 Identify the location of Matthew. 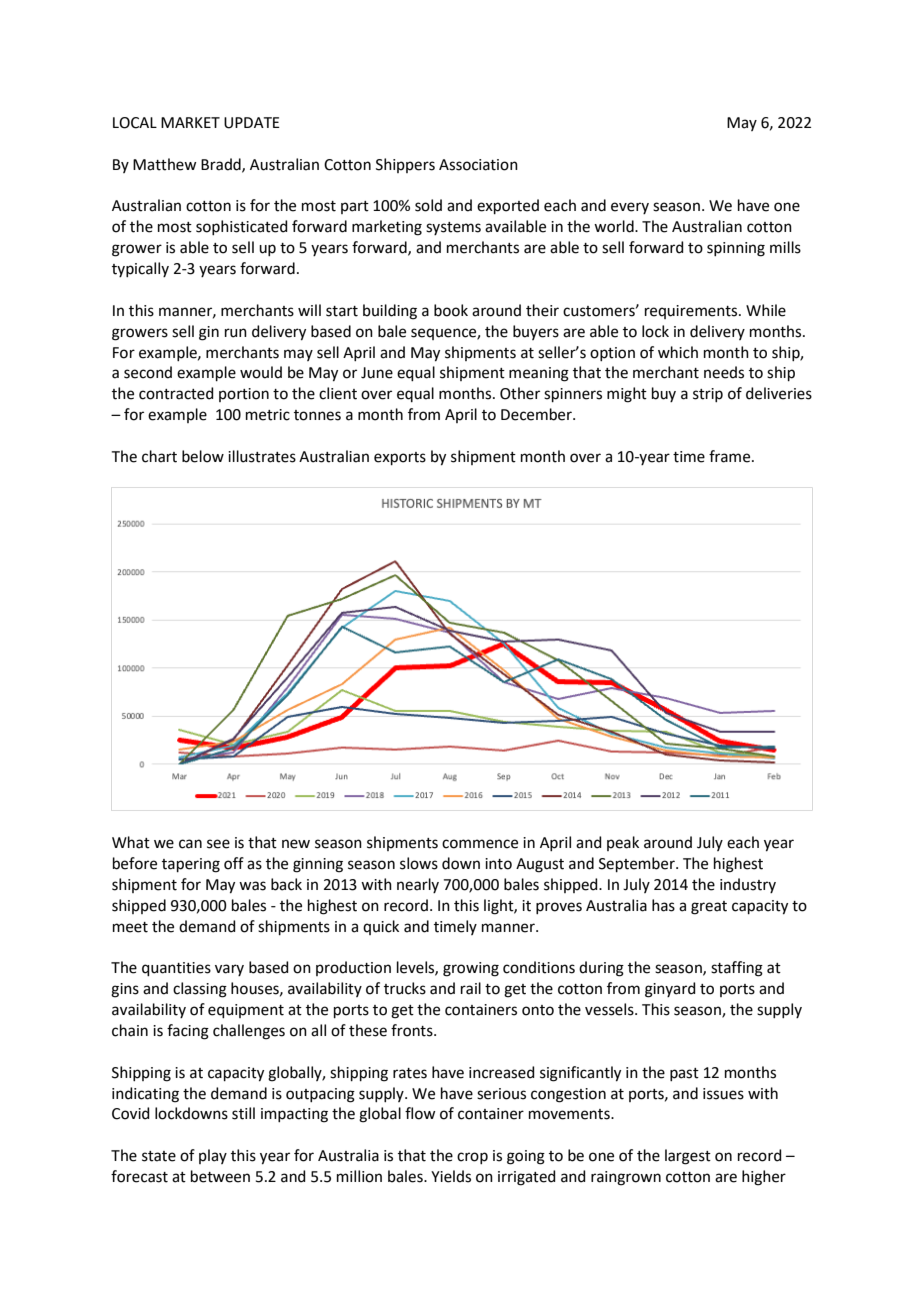
(164, 164).
